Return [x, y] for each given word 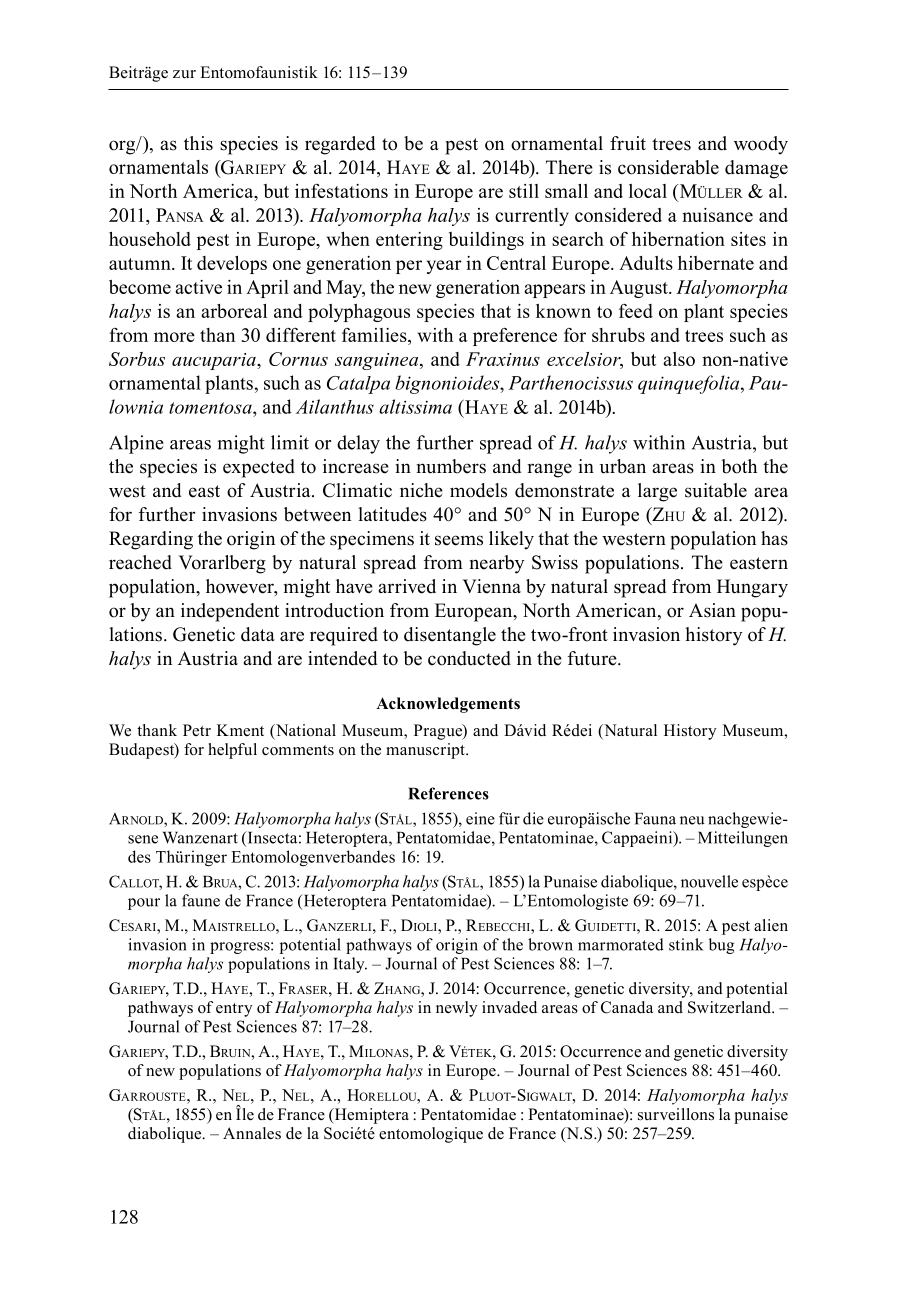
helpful [232, 751]
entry [234, 1010]
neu [692, 820]
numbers [451, 466]
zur [184, 74]
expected [259, 468]
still [524, 191]
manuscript [426, 751]
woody [761, 145]
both [739, 466]
